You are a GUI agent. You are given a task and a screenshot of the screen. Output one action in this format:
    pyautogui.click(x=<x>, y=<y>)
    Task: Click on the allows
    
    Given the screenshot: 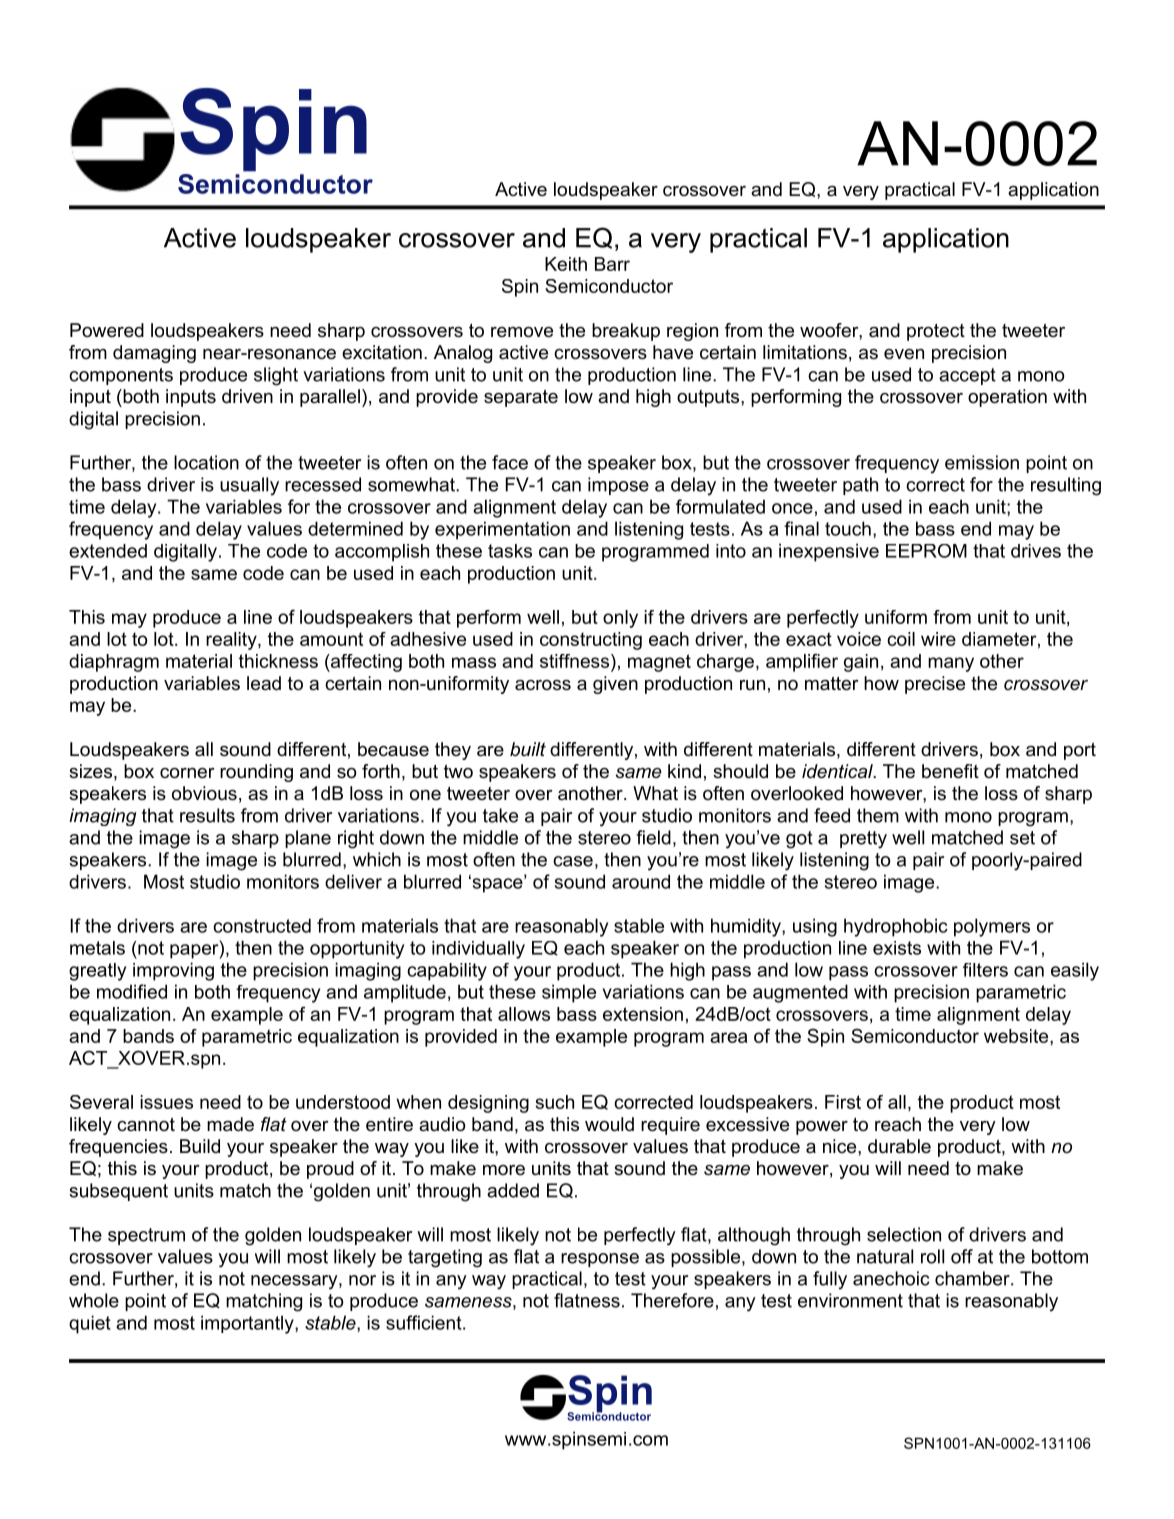 What is the action you would take?
    pyautogui.click(x=524, y=1014)
